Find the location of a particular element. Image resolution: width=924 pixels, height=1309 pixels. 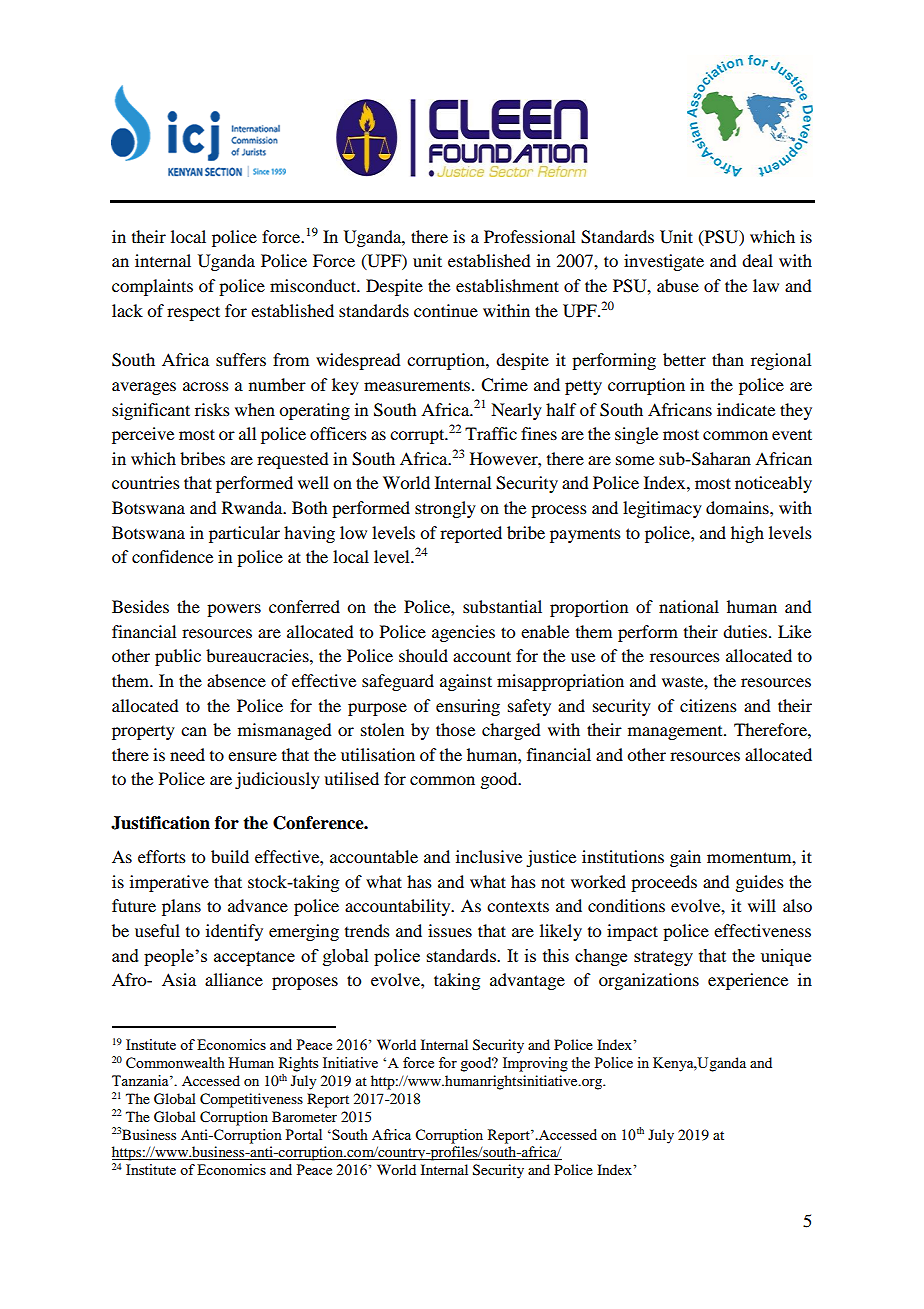

confidence is located at coordinates (172, 556).
